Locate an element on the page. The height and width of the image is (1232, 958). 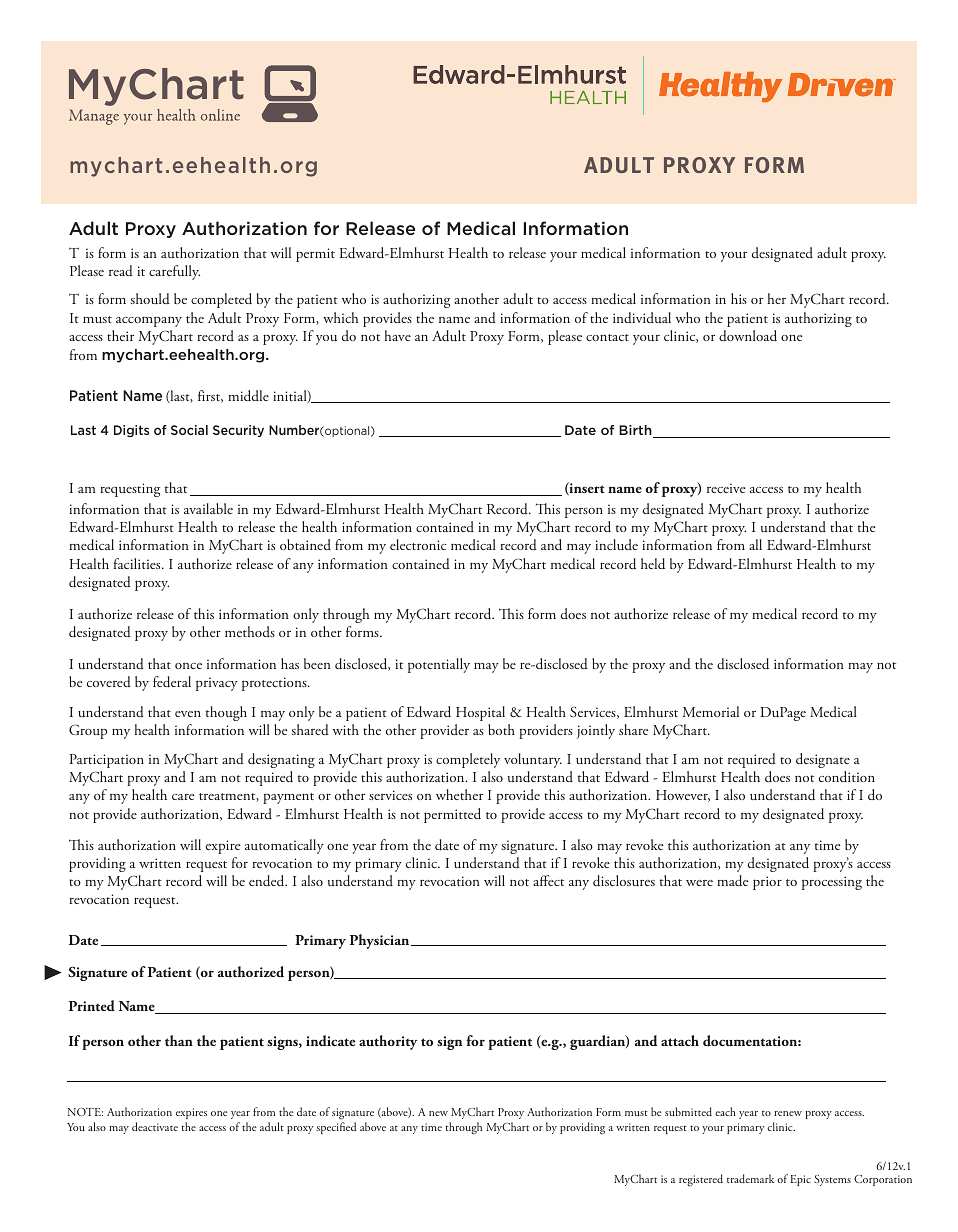
prior is located at coordinates (767, 883).
